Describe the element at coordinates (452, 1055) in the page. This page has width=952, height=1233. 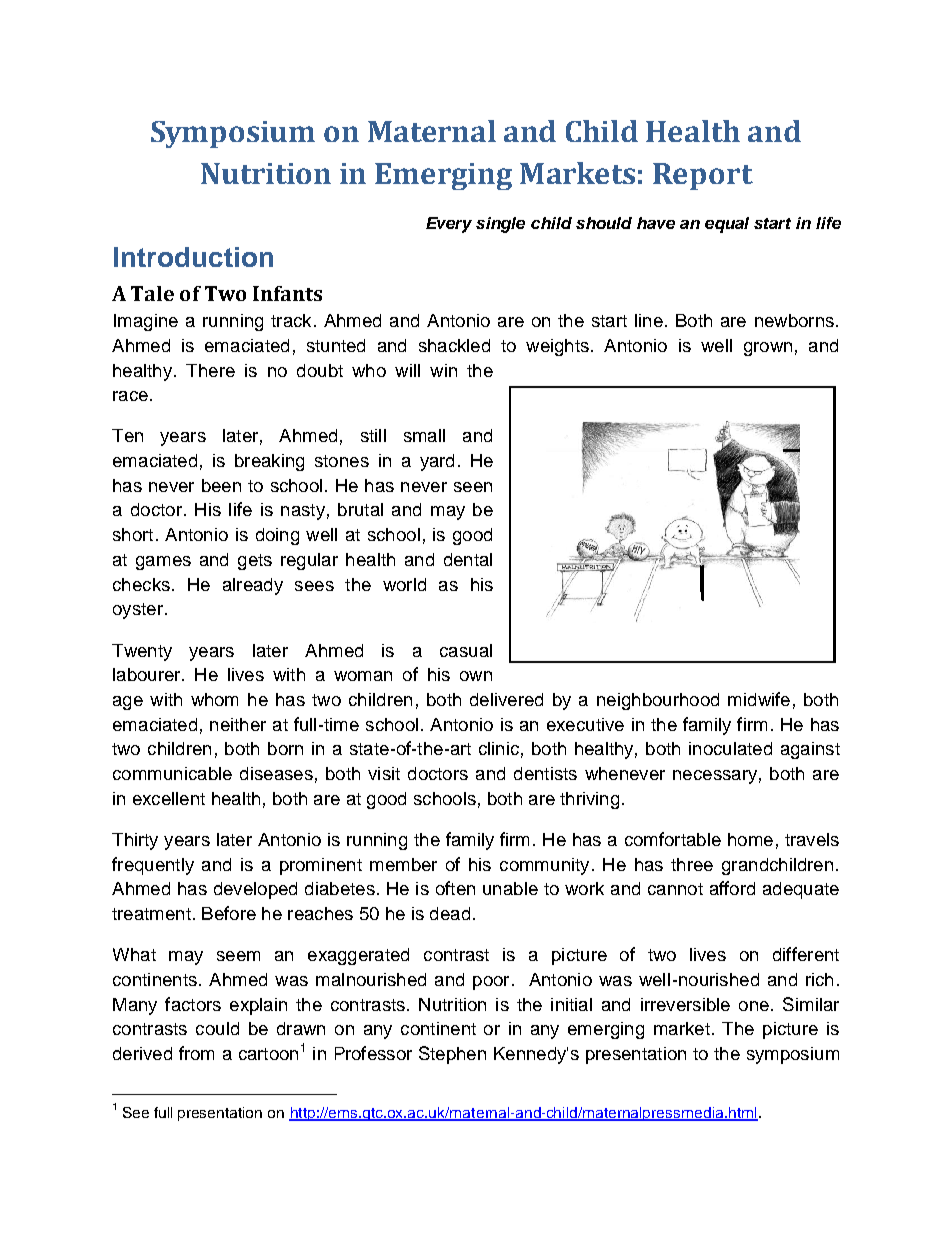
I see `Stephen` at that location.
